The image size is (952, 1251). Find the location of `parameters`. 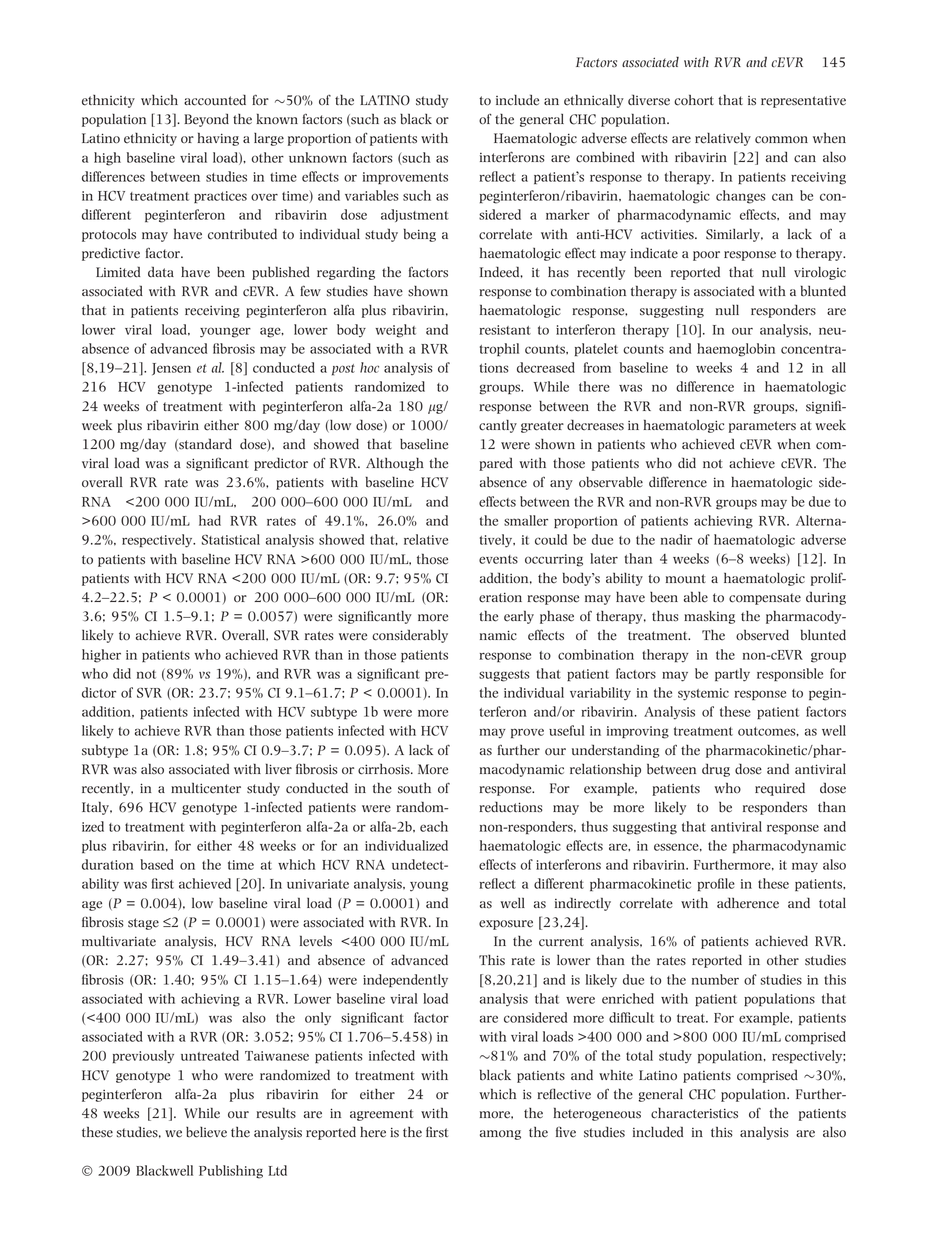

parameters is located at coordinates (762, 427).
